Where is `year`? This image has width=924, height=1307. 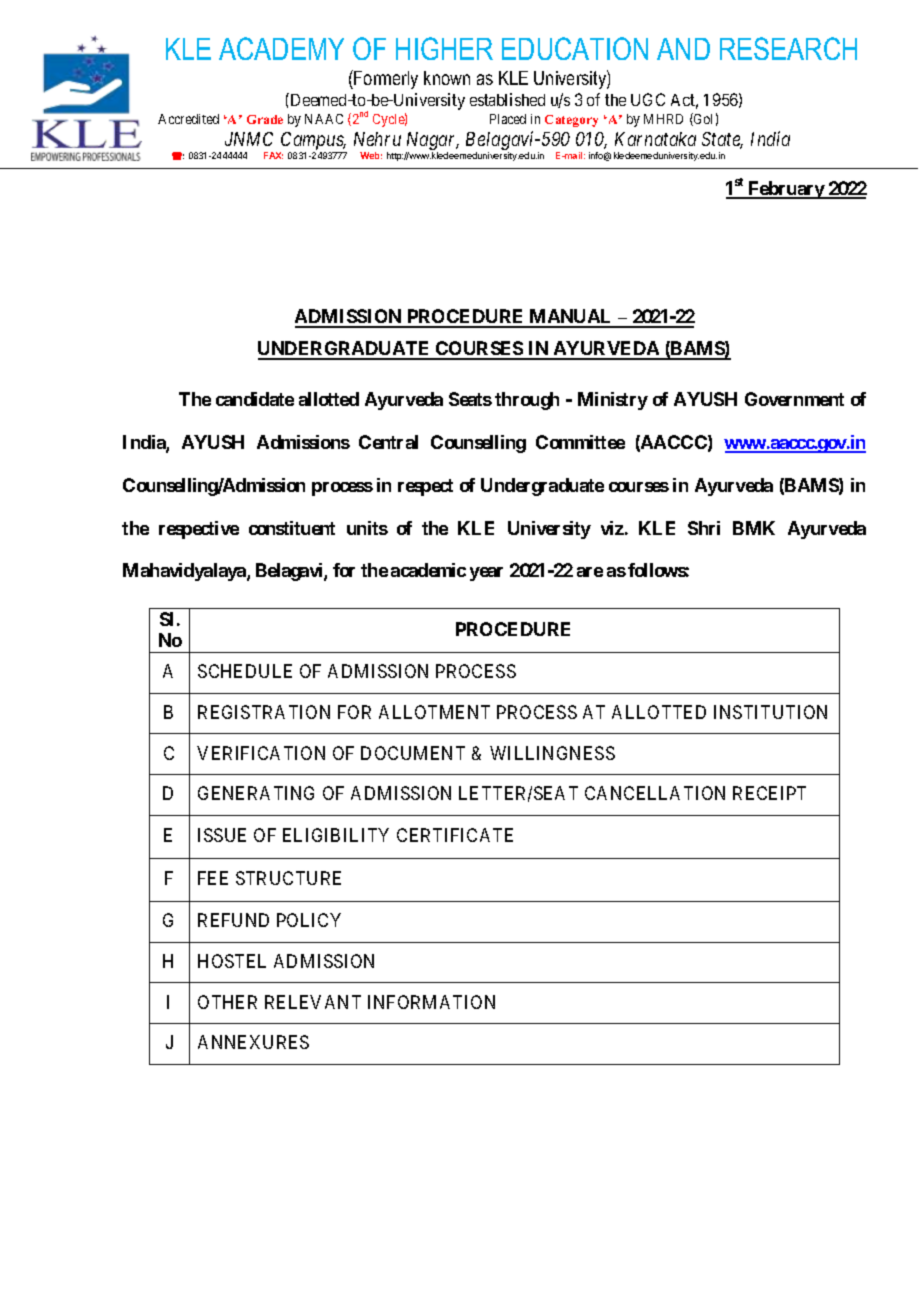
year is located at coordinates (486, 574).
